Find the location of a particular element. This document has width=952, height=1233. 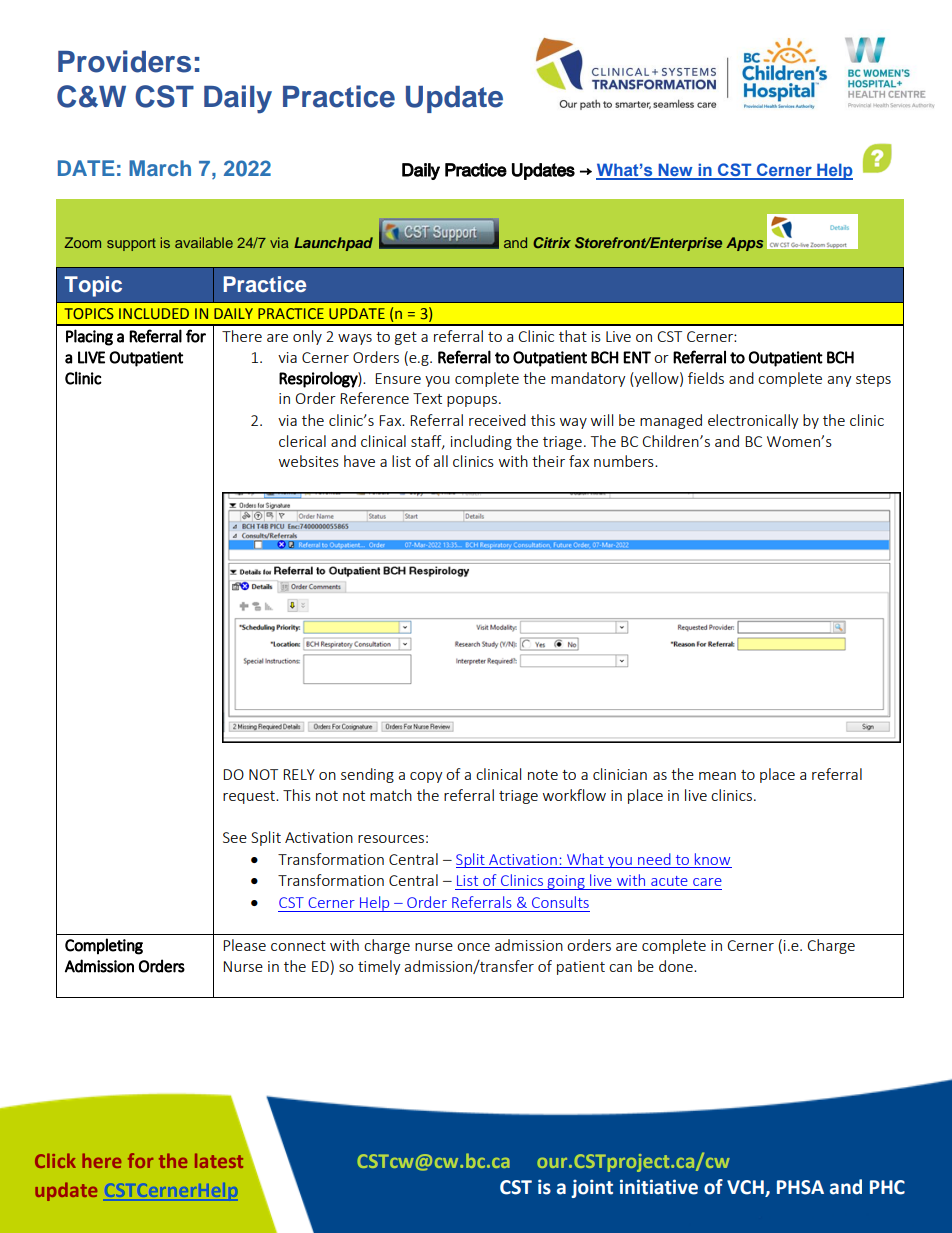

Providers is located at coordinates (124, 61).
